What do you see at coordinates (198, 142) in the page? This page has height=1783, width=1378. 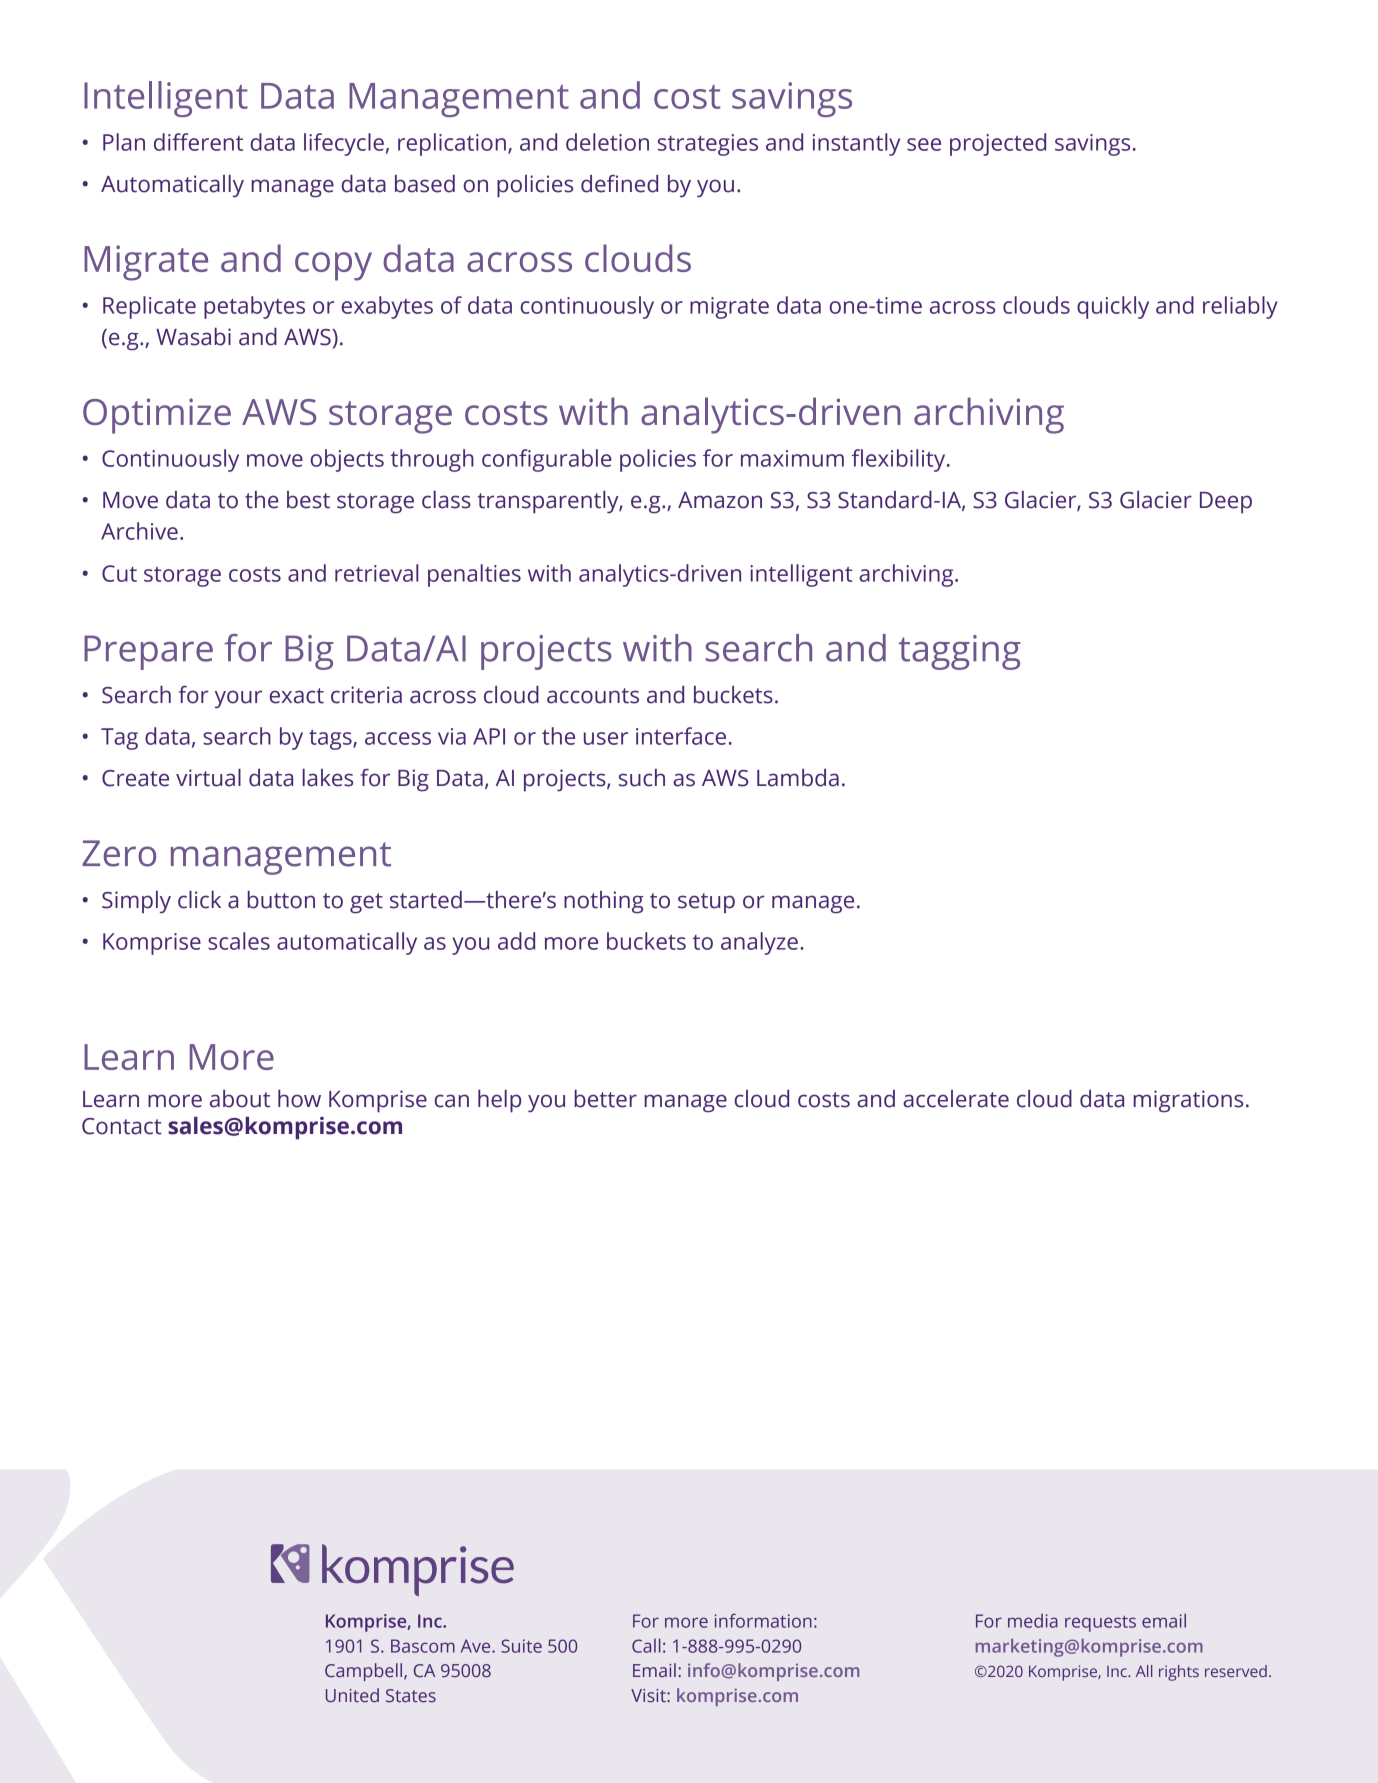 I see `different` at bounding box center [198, 142].
